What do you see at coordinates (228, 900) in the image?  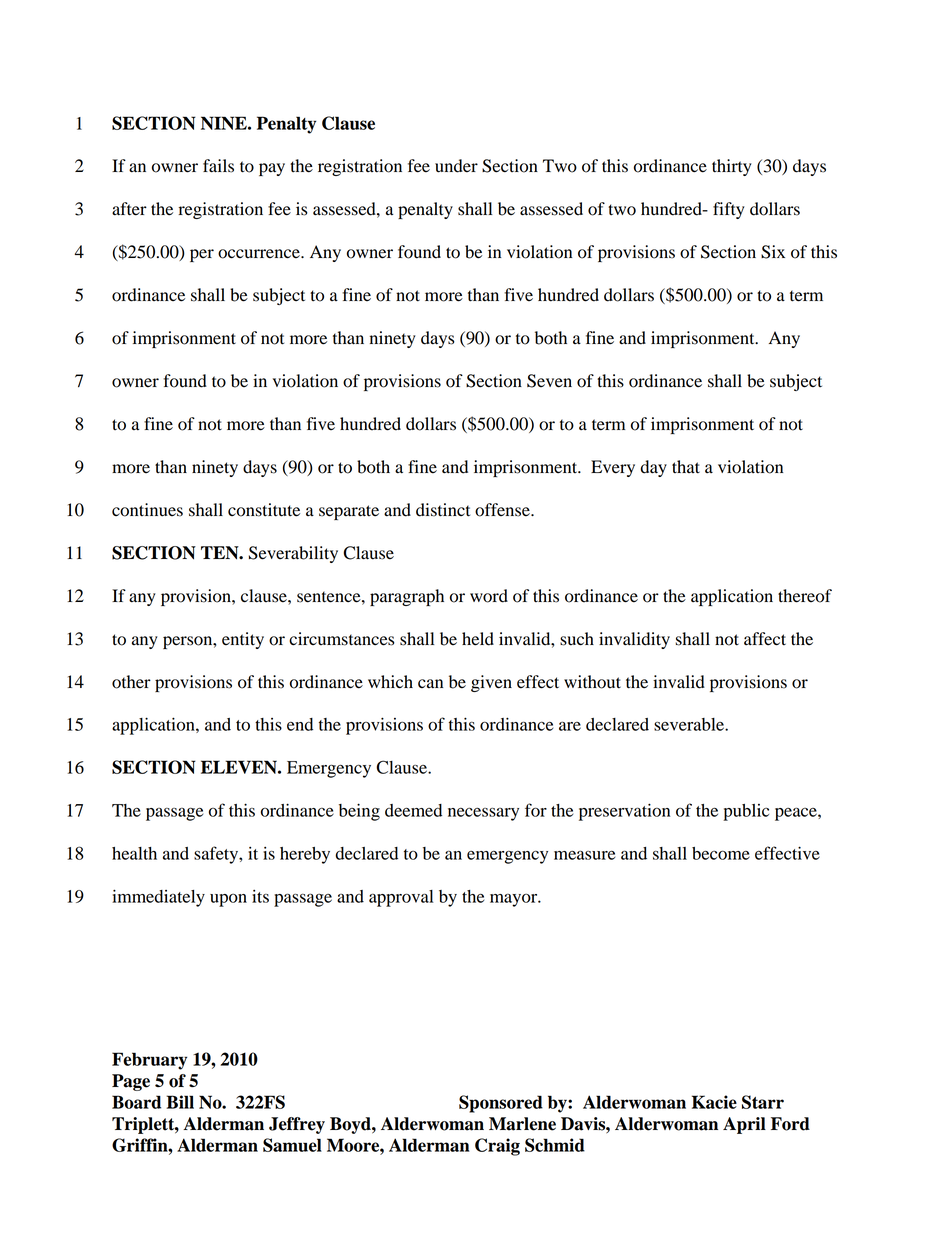 I see `upon` at bounding box center [228, 900].
